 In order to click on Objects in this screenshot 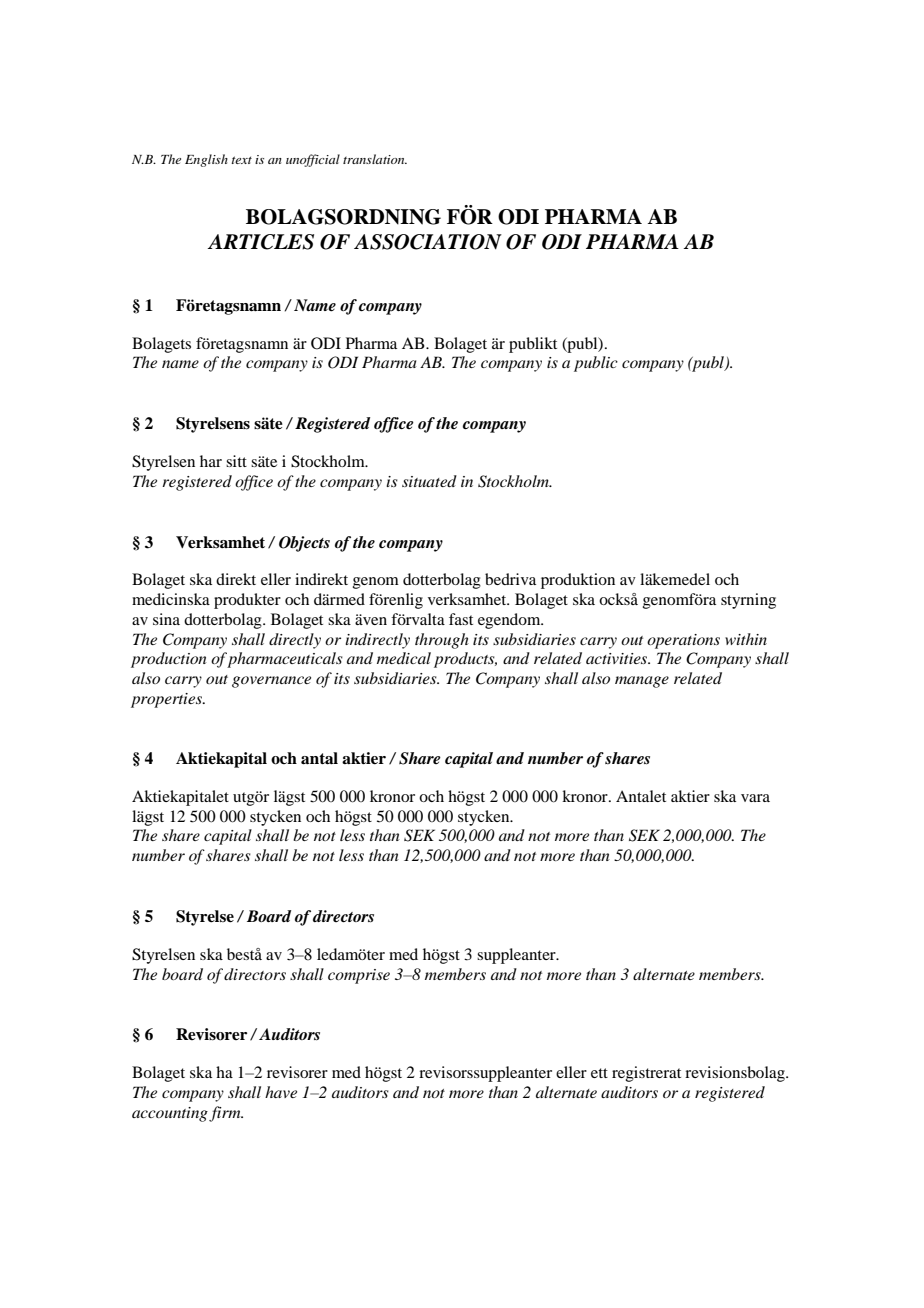, I will do `click(304, 544)`.
